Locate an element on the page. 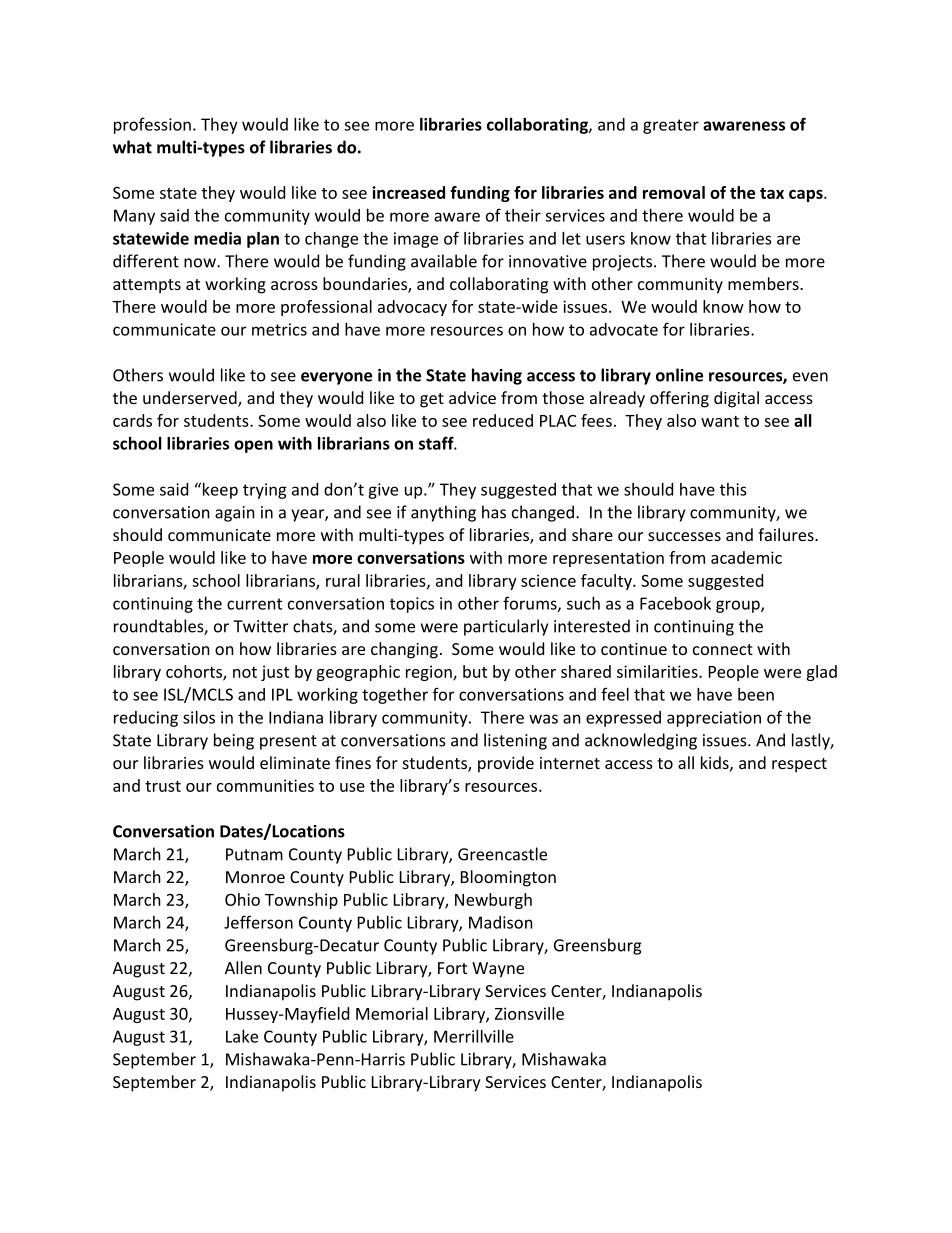 The image size is (952, 1233). tax is located at coordinates (772, 193).
